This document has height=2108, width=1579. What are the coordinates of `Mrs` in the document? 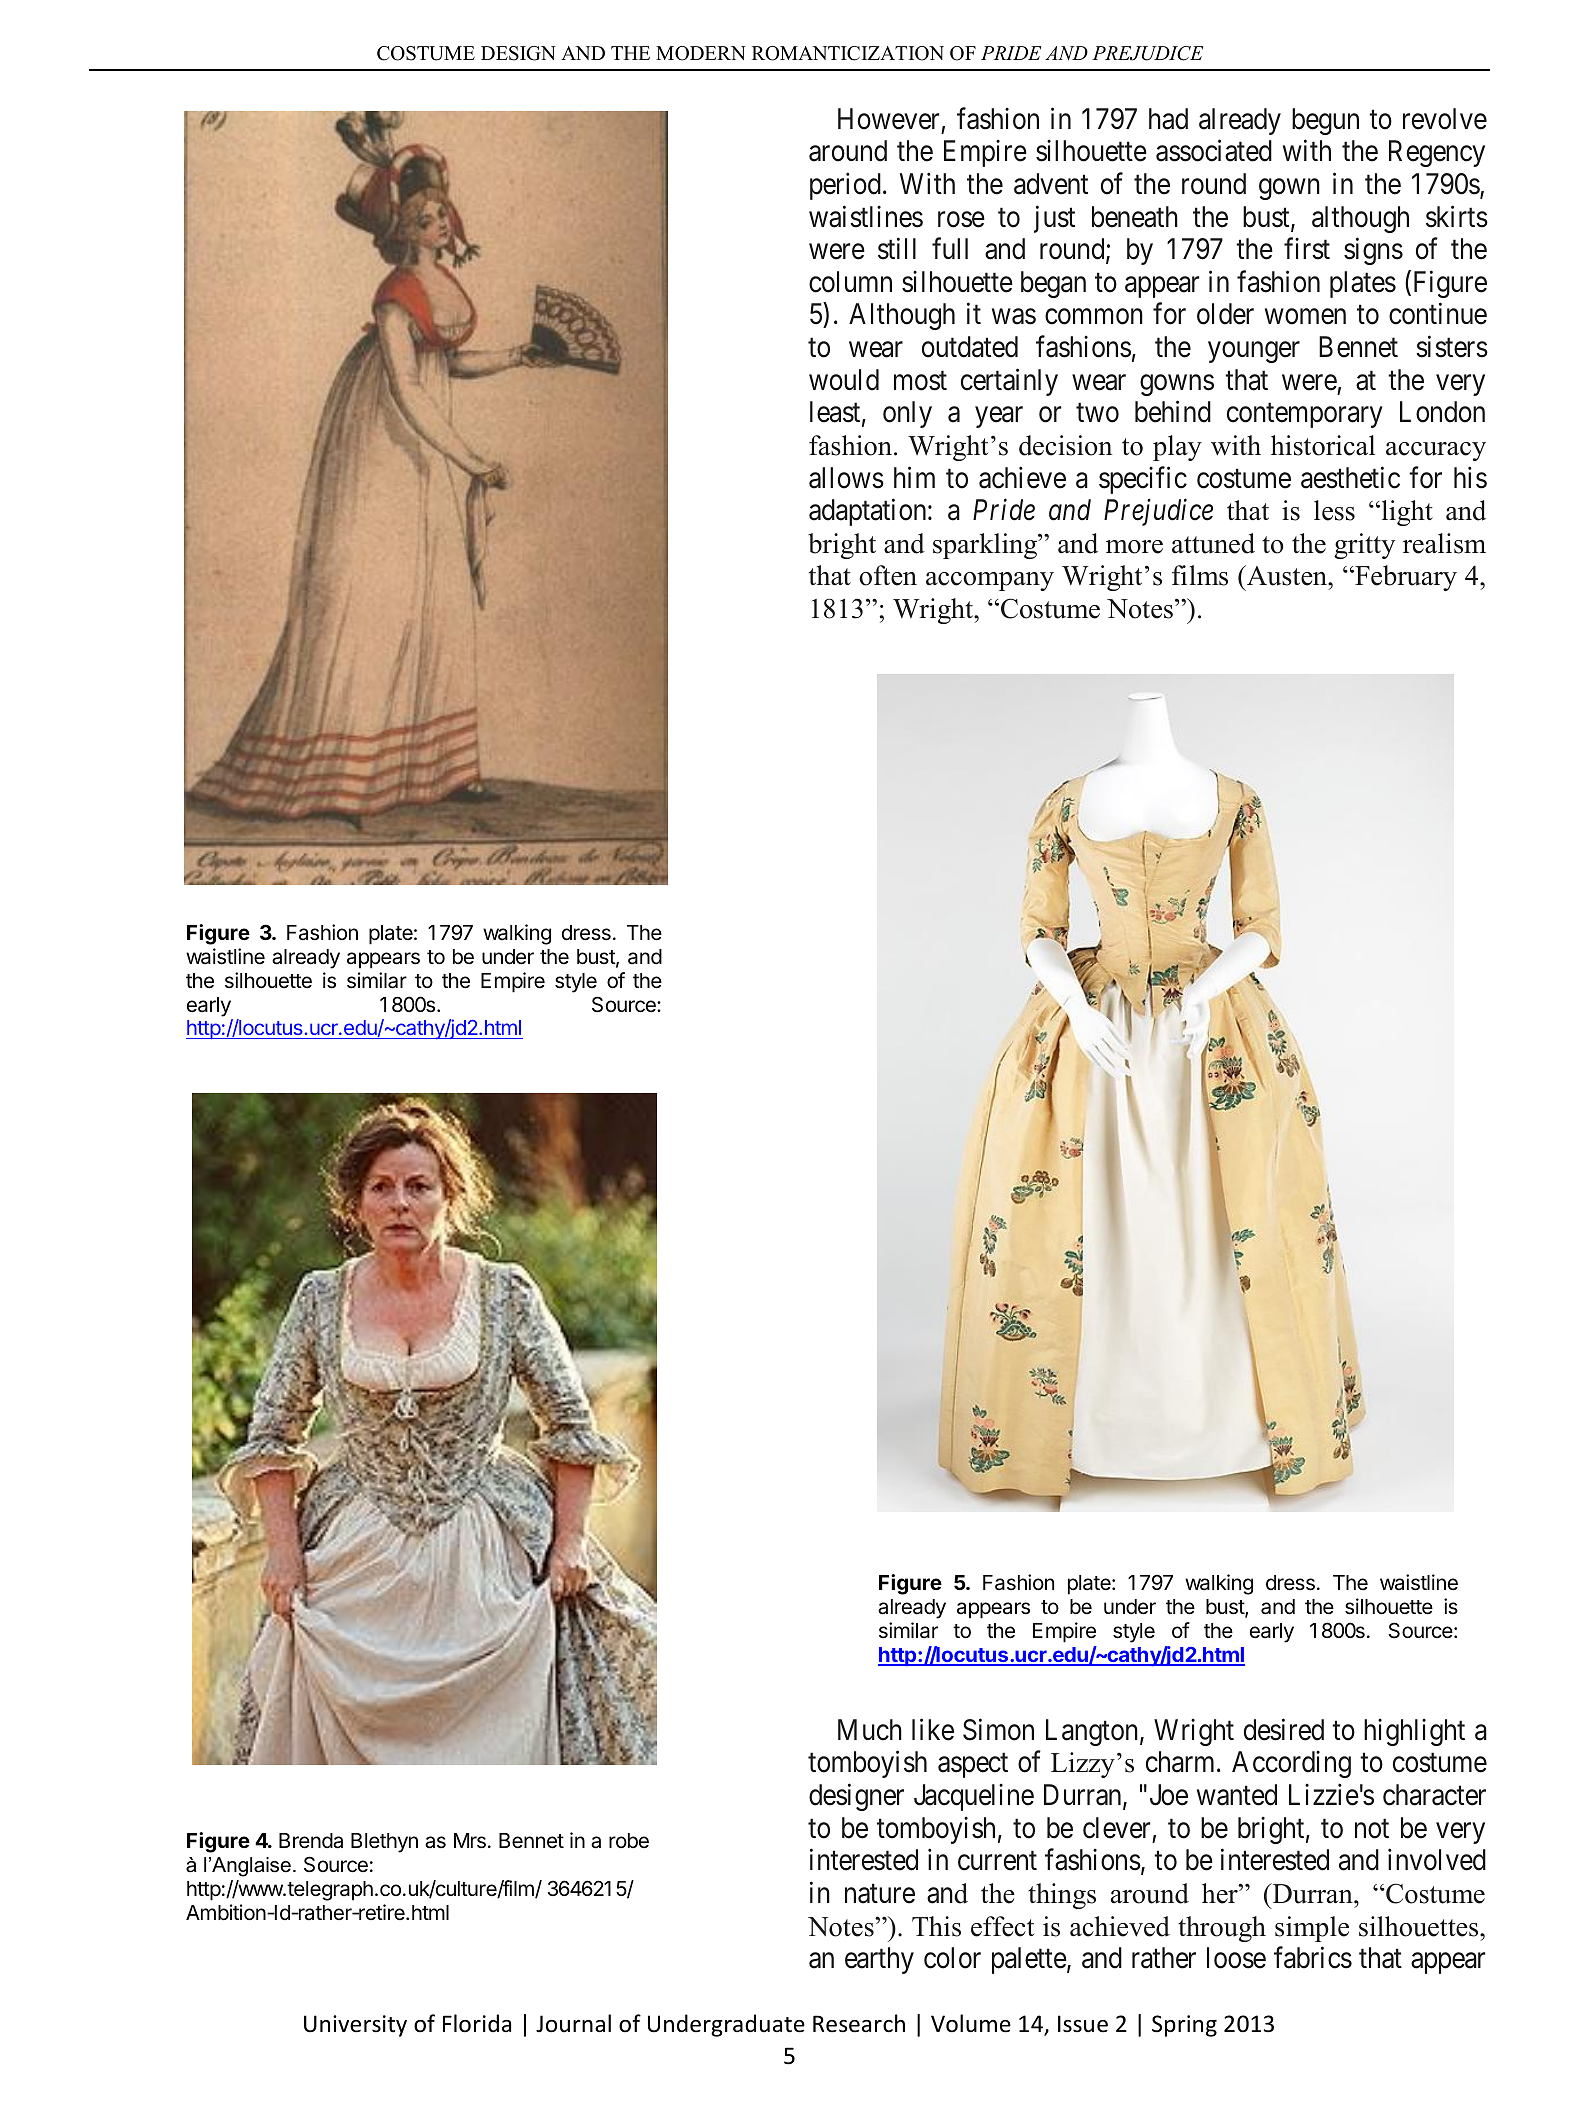 It's located at (470, 1841).
